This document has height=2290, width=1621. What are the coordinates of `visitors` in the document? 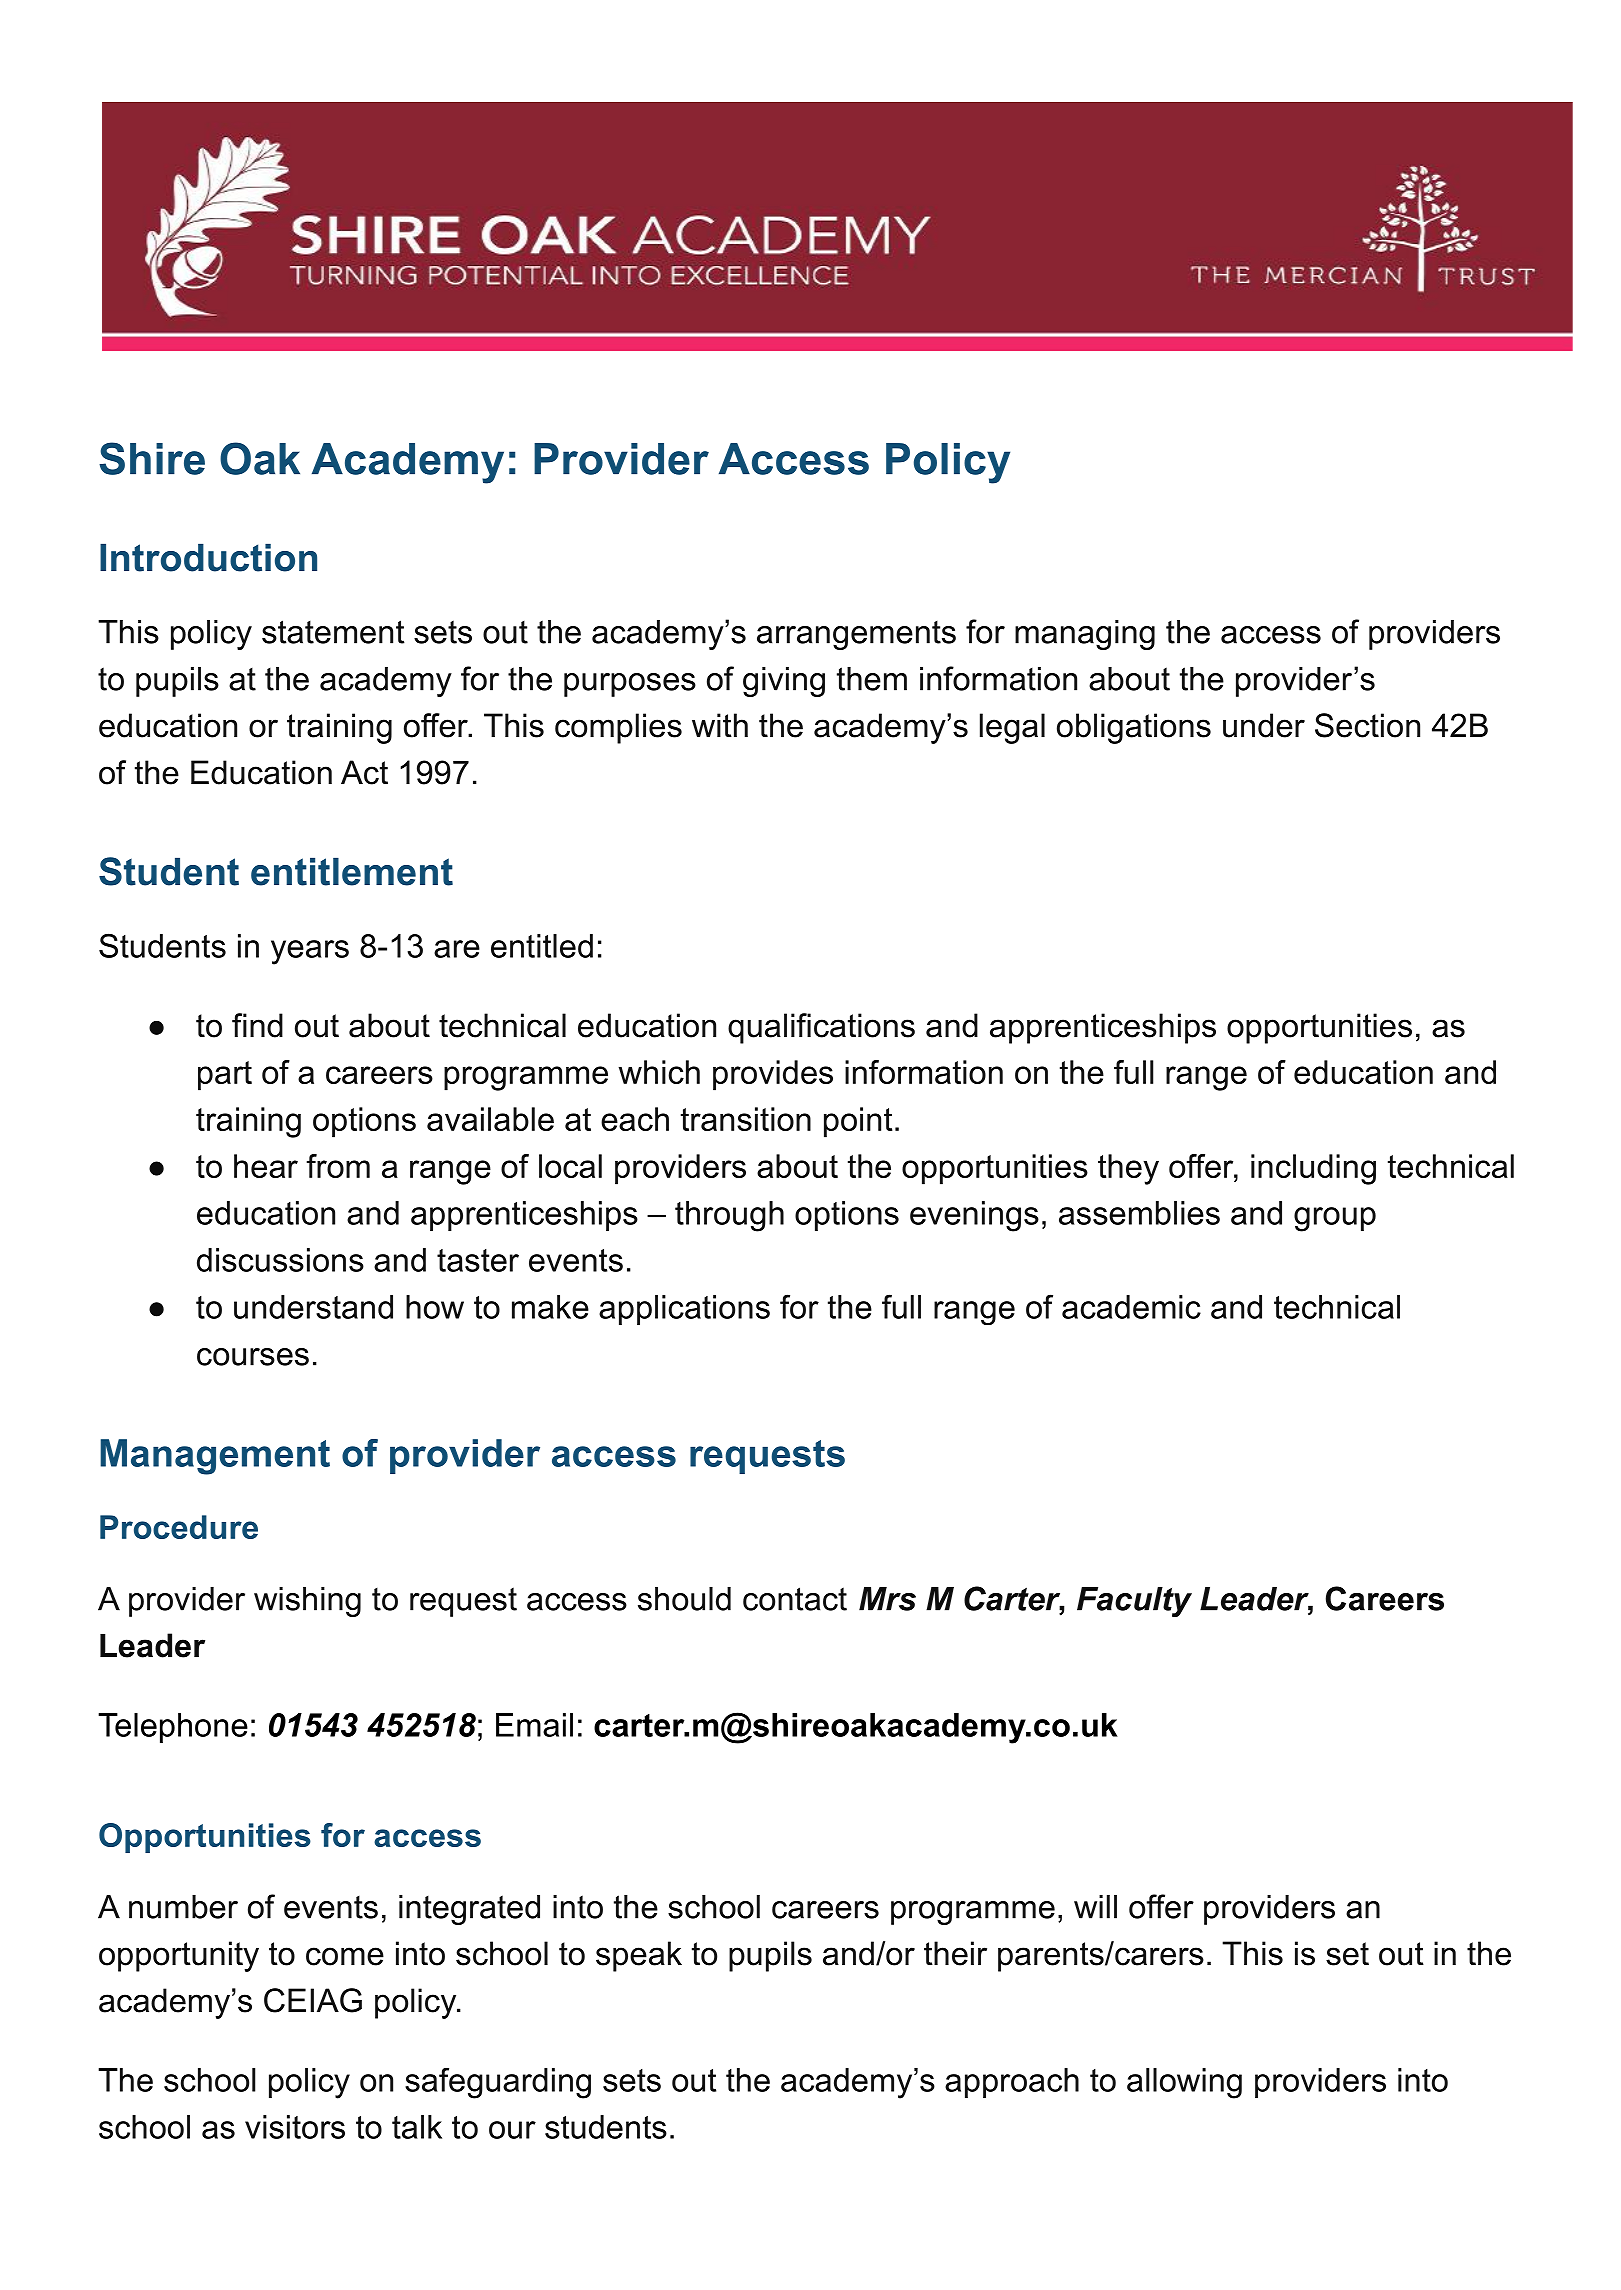 It's located at (295, 2127).
